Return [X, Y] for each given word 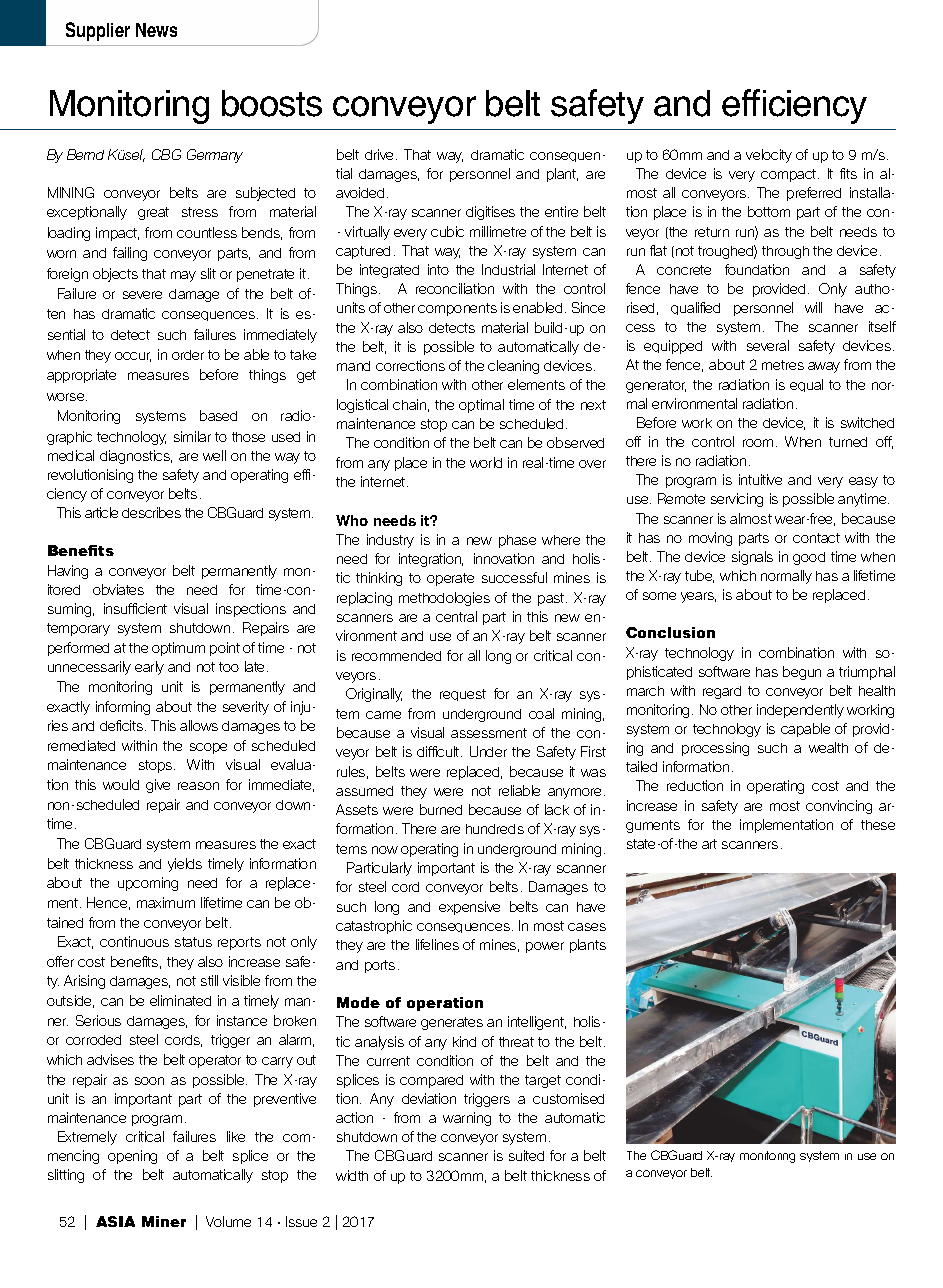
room [758, 443]
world [486, 462]
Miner [164, 1221]
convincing [839, 807]
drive [381, 154]
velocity [769, 156]
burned [441, 809]
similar [192, 436]
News [156, 30]
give [158, 786]
